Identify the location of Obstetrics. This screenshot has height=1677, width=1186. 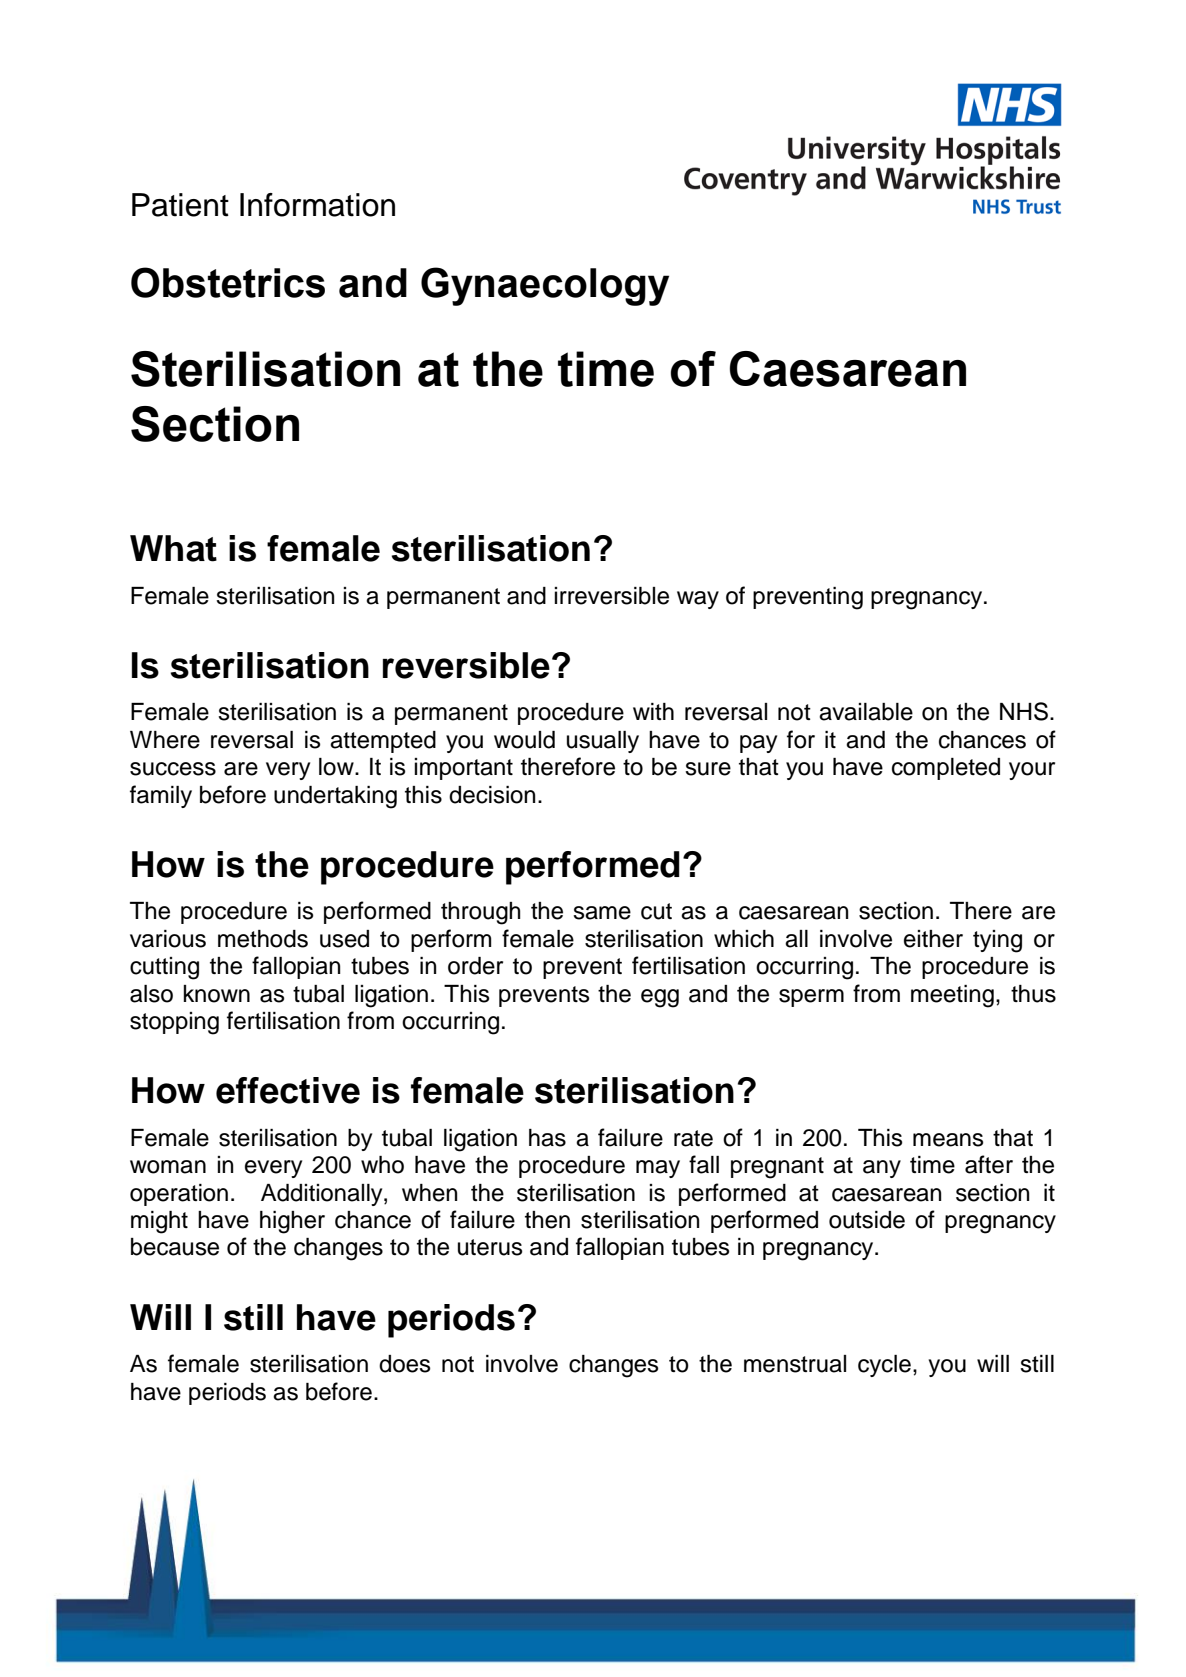
(228, 282).
